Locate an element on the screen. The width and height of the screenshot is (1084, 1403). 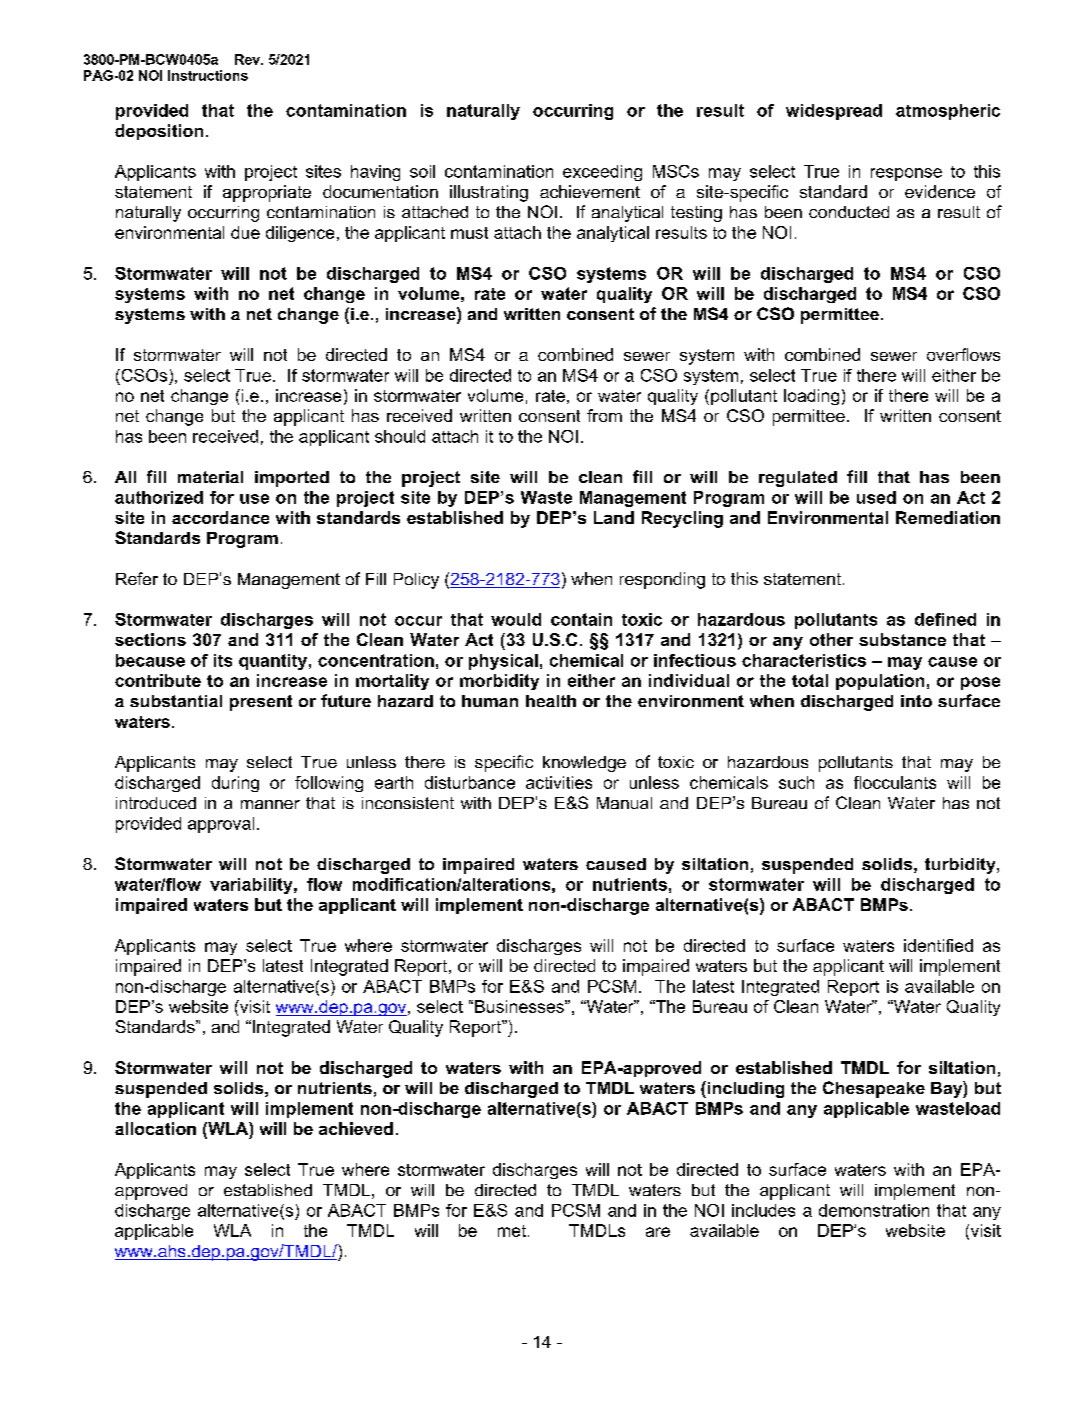
Instructions is located at coordinates (208, 75).
